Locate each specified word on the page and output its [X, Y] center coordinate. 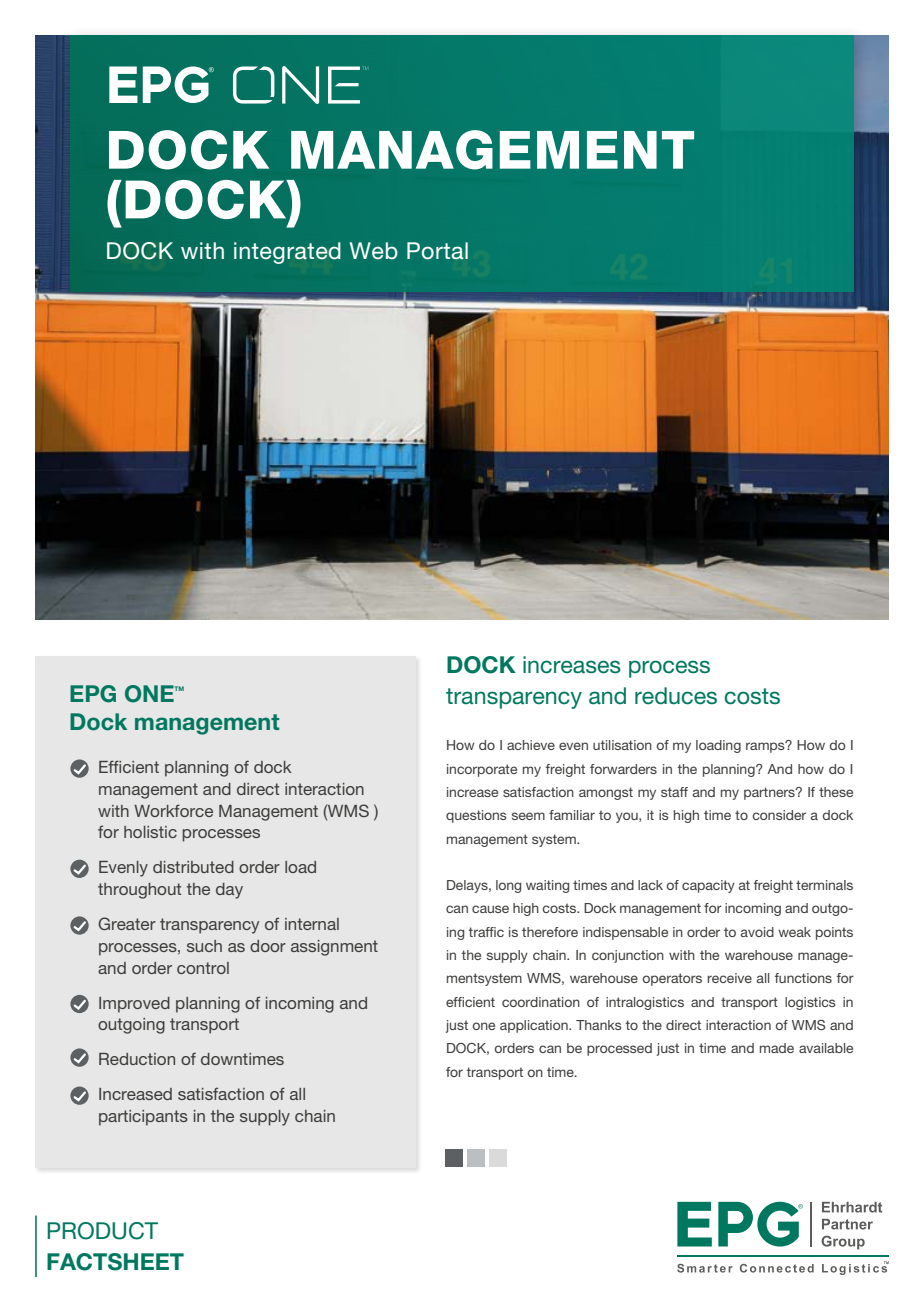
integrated [287, 253]
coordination [541, 1002]
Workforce [173, 810]
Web [374, 250]
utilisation [622, 745]
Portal [437, 251]
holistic [150, 832]
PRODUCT [102, 1231]
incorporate [482, 770]
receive [730, 978]
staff [674, 792]
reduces [676, 696]
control [203, 968]
